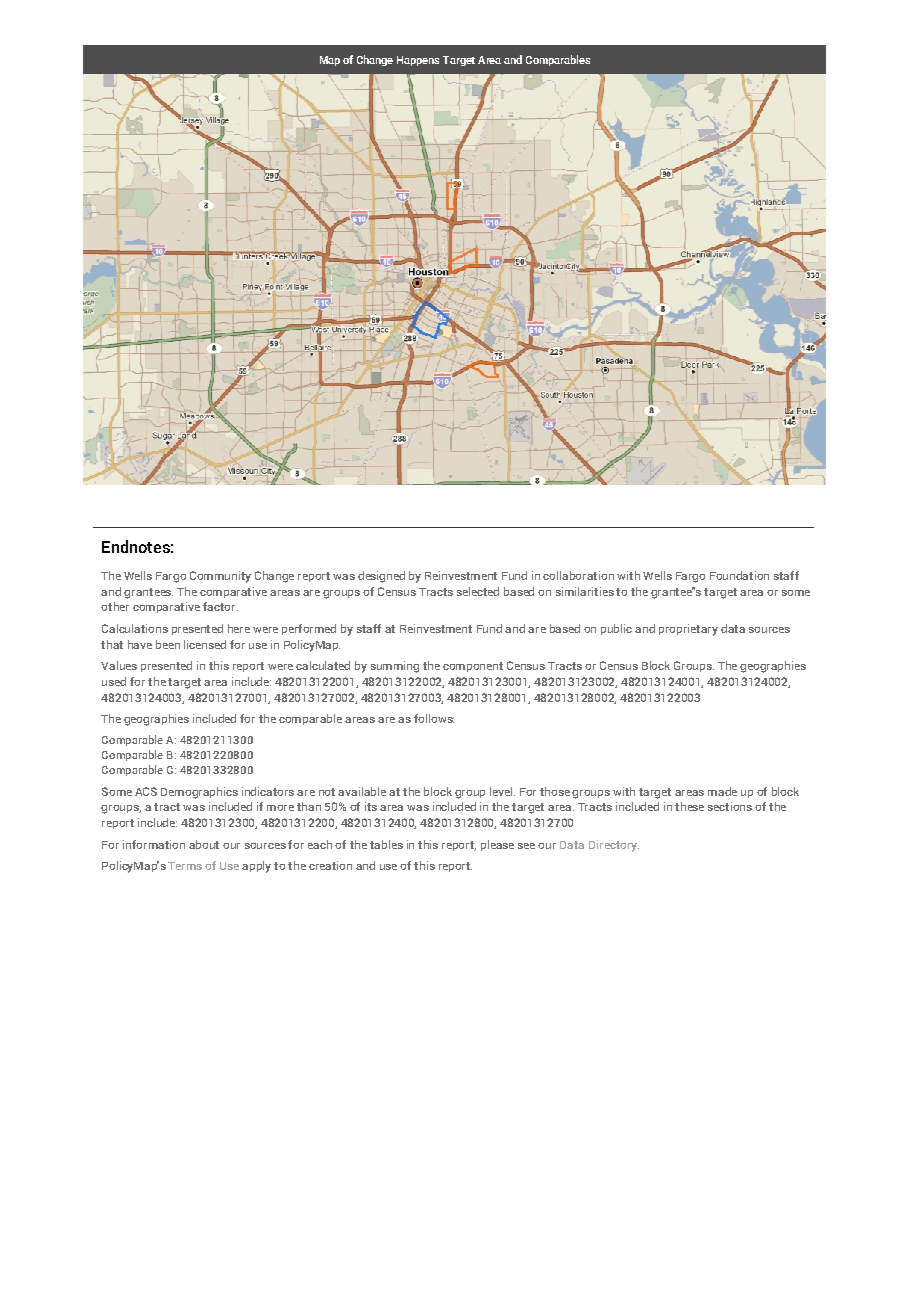 Image resolution: width=924 pixels, height=1308 pixels. I want to click on Community, so click(220, 577).
